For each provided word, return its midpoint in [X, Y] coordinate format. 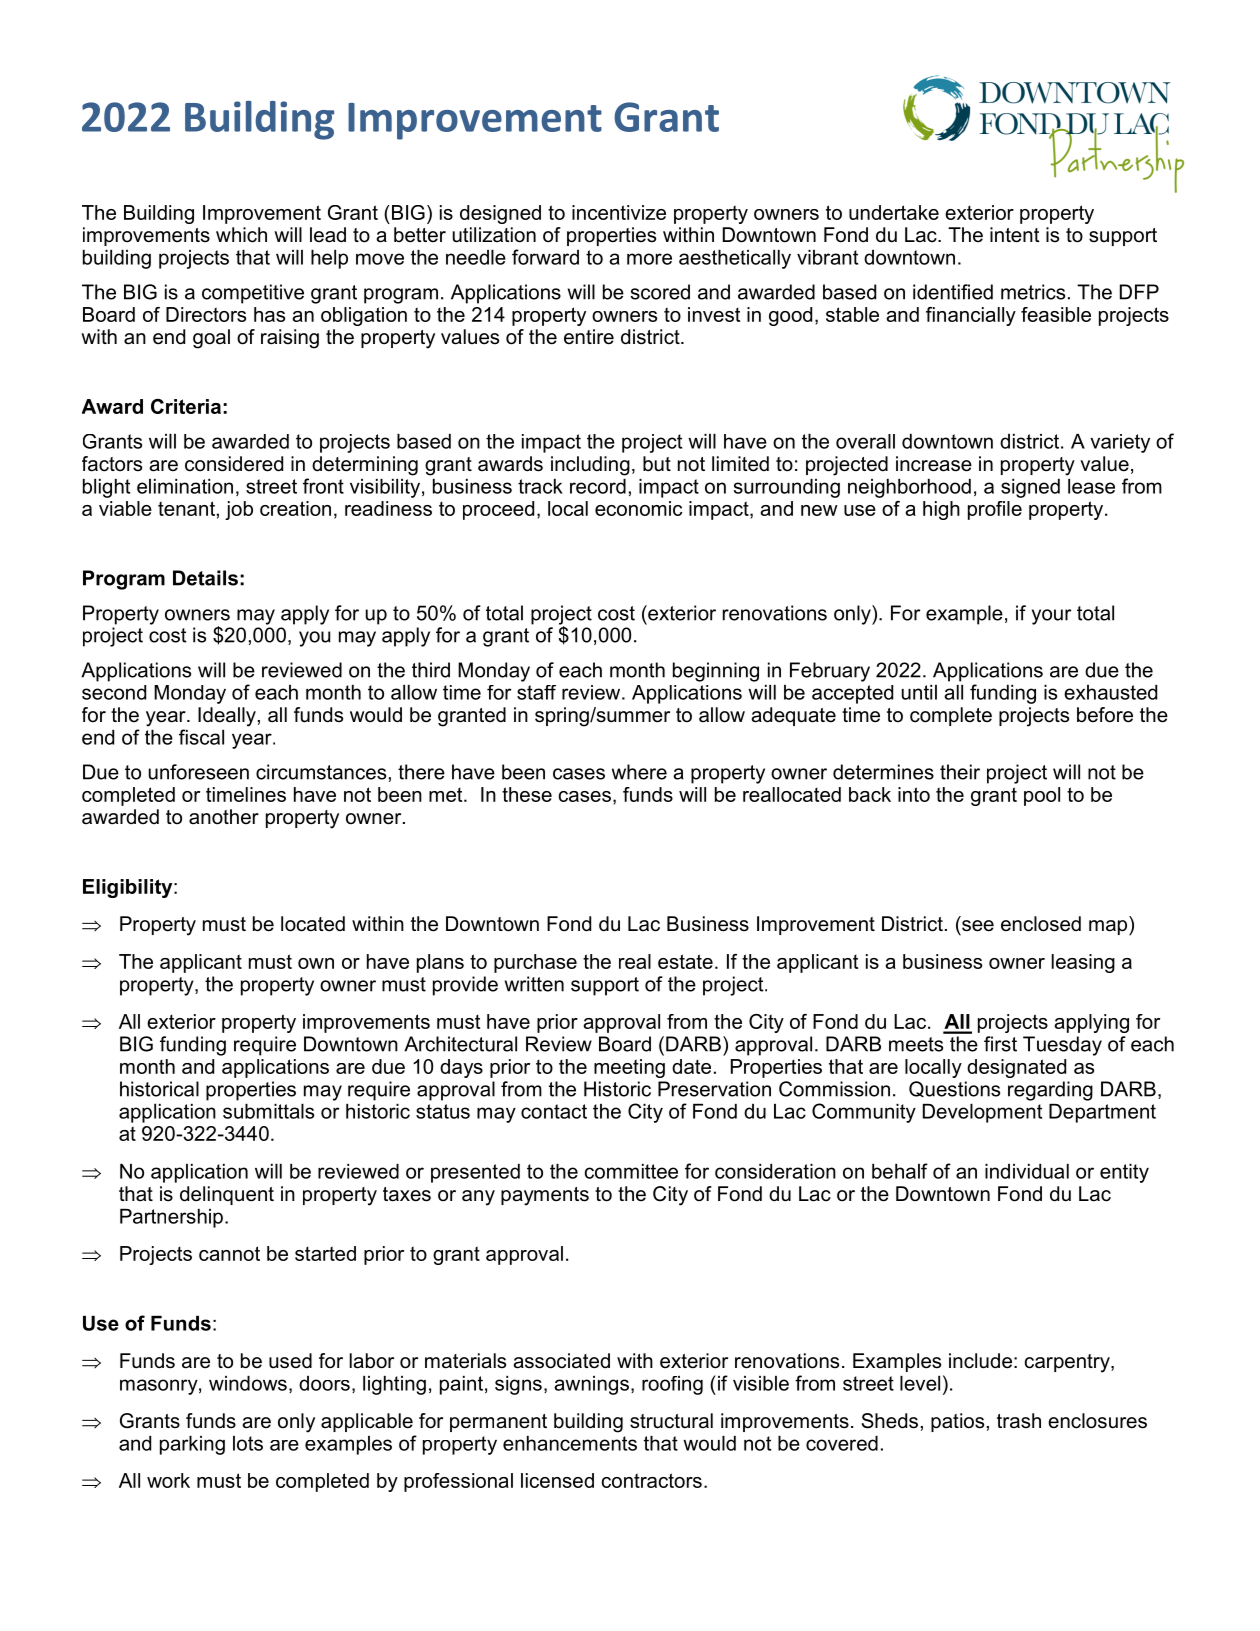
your [1051, 617]
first [1000, 1044]
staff [536, 692]
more [649, 259]
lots [248, 1443]
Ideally [227, 717]
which [241, 235]
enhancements [570, 1443]
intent [1015, 235]
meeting [629, 1068]
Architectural [460, 1044]
